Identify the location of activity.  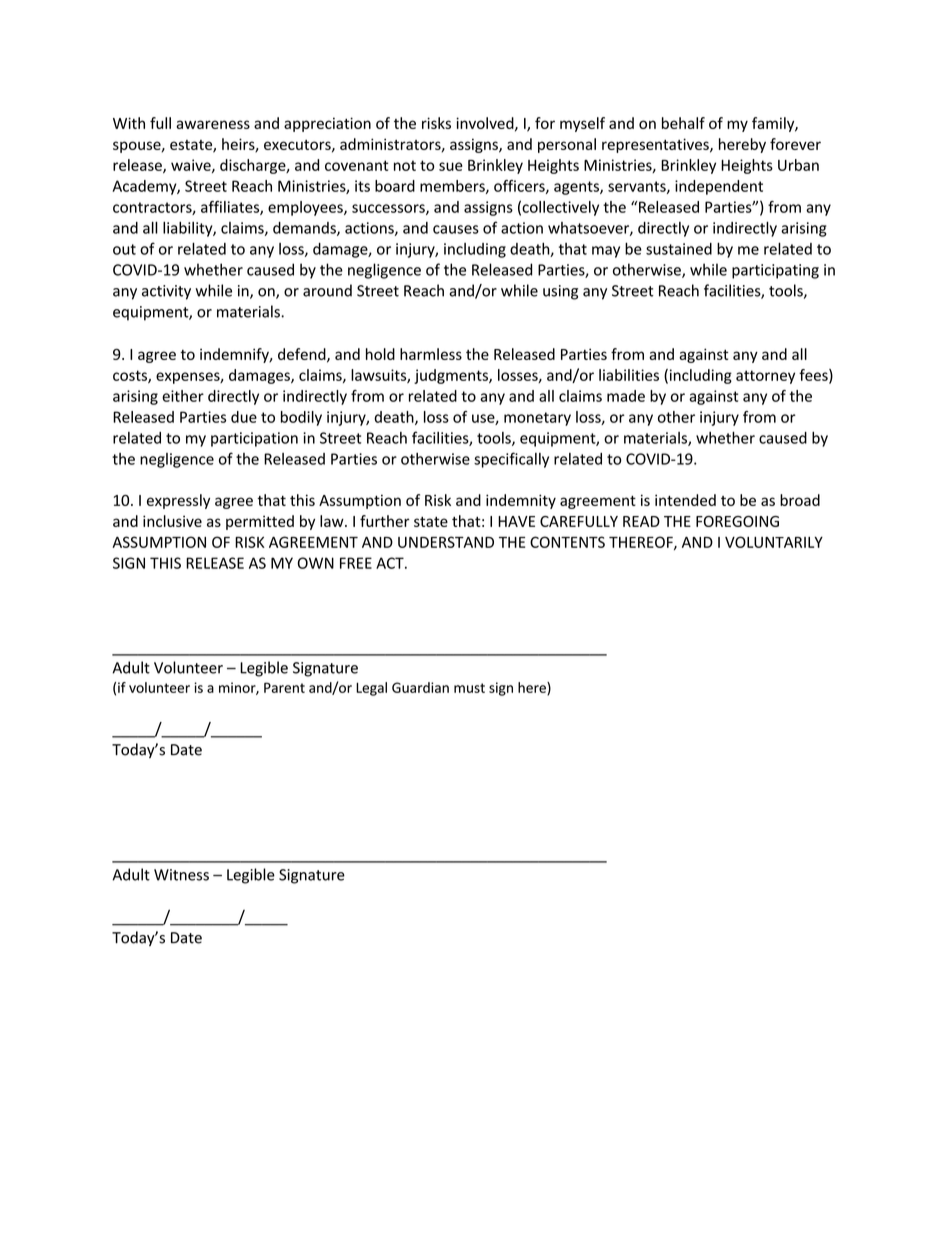
(166, 292).
